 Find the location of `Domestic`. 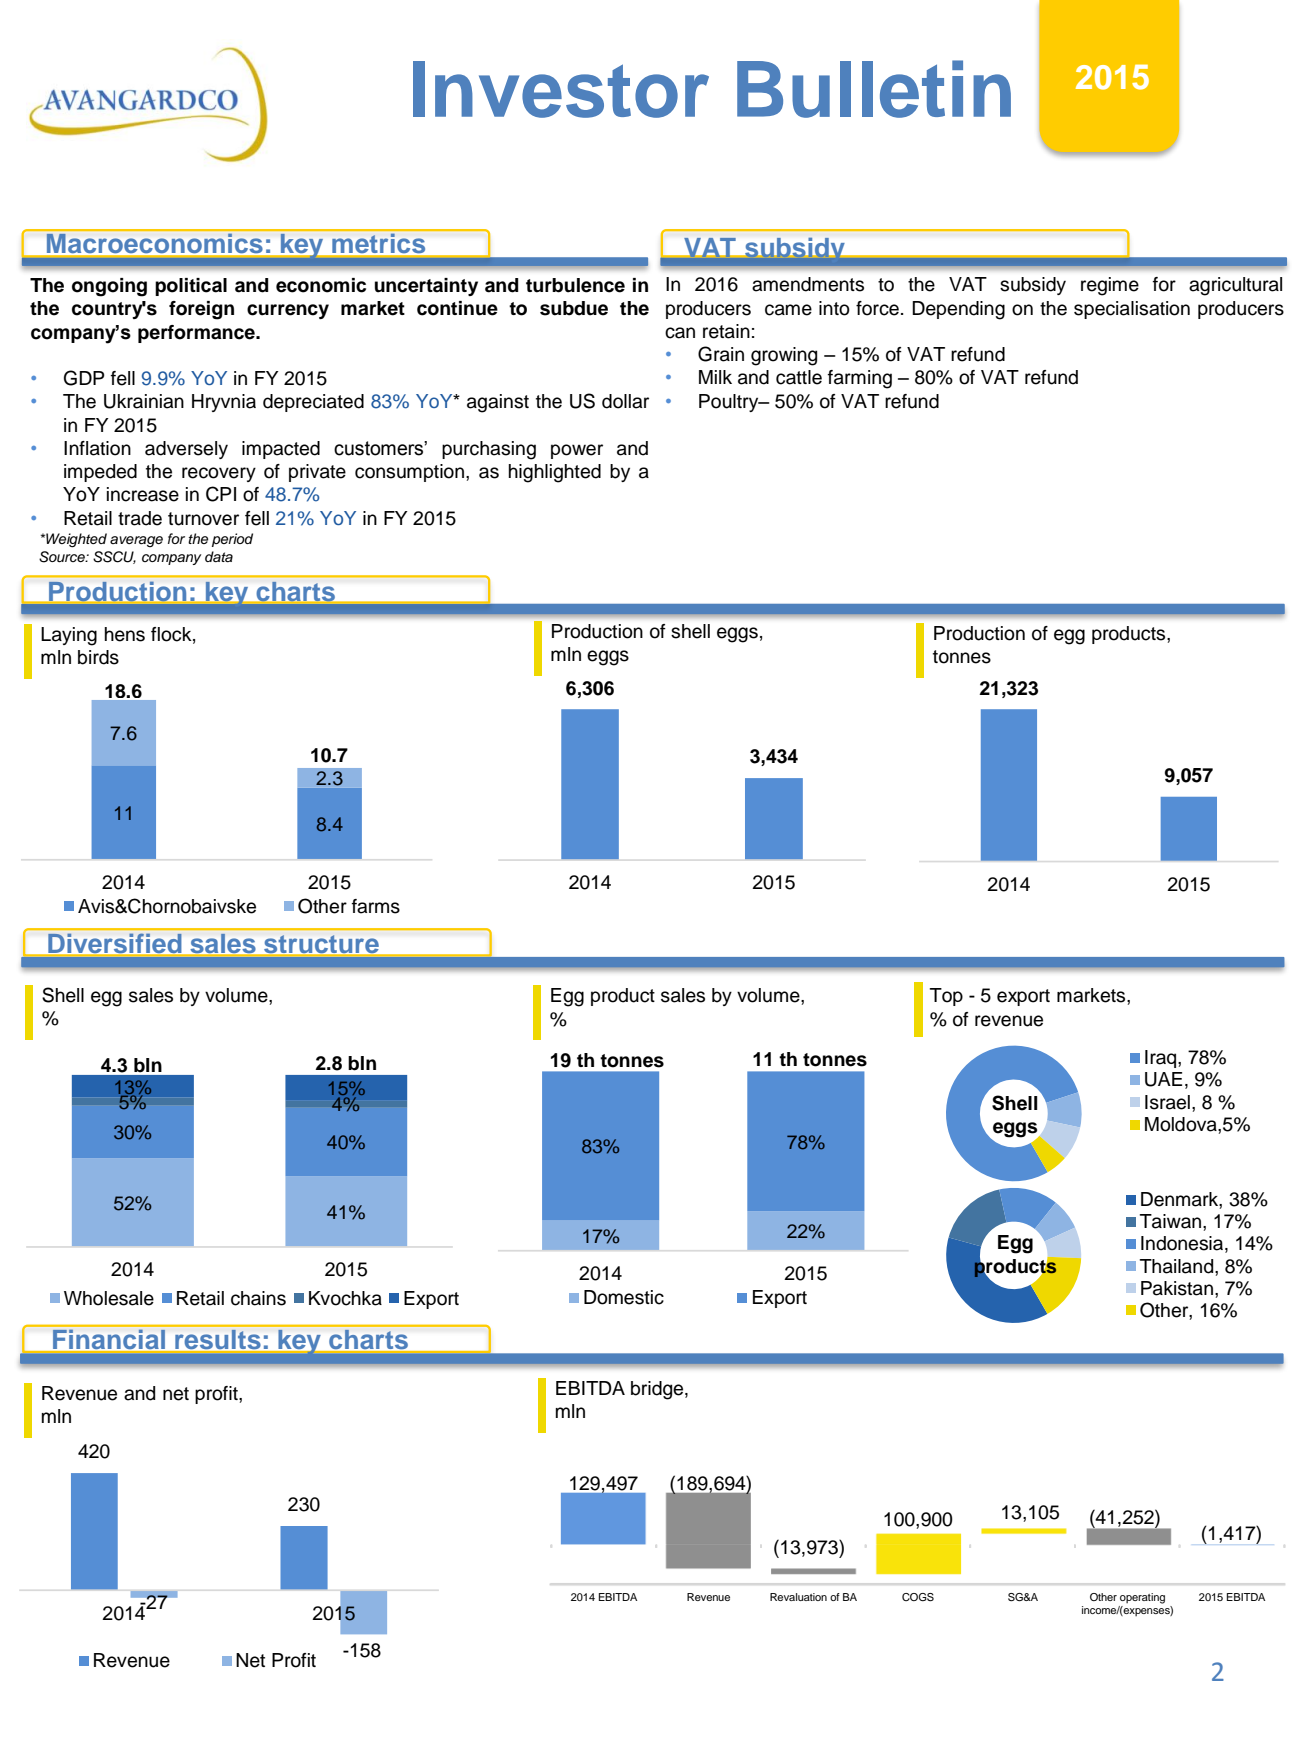

Domestic is located at coordinates (624, 1297).
